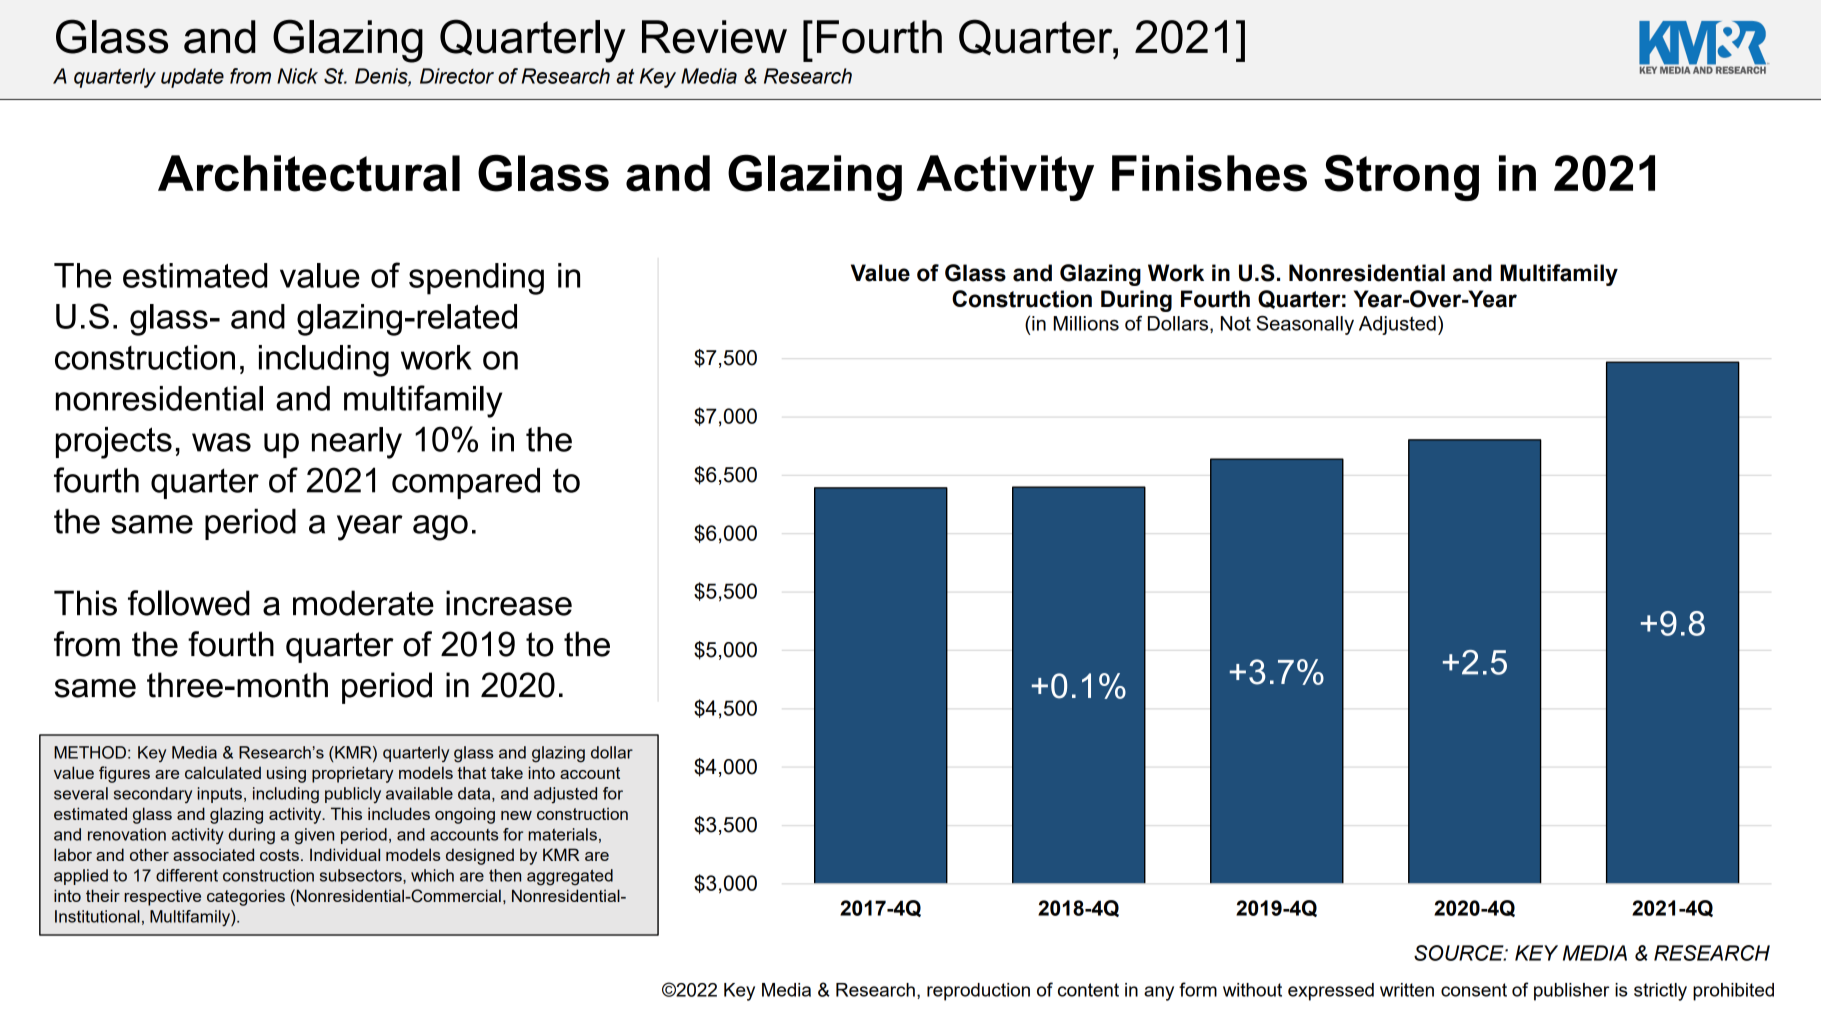 This image has width=1821, height=1024. Describe the element at coordinates (221, 442) in the image. I see `was` at that location.
